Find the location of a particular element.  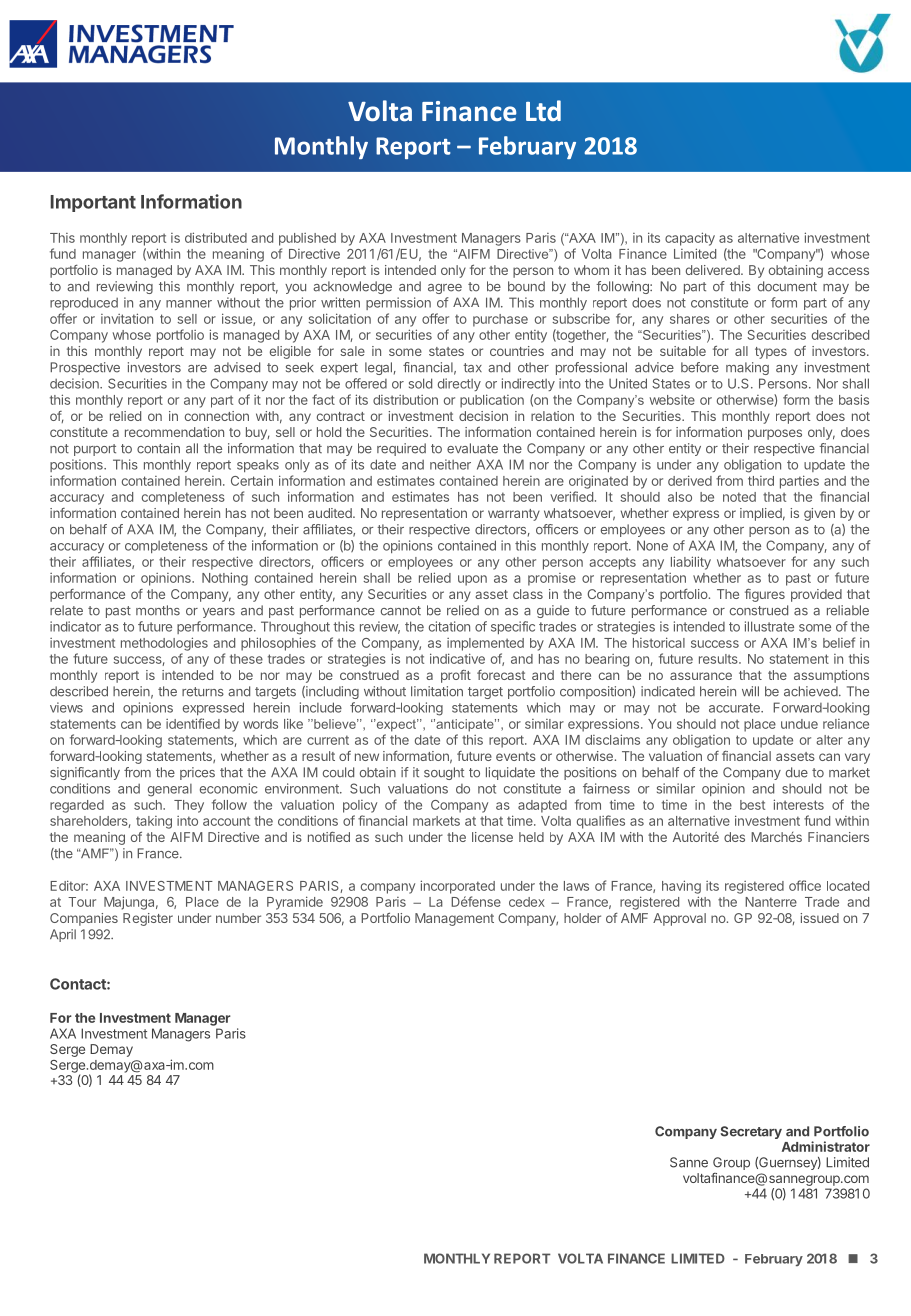

Ltd is located at coordinates (543, 110).
